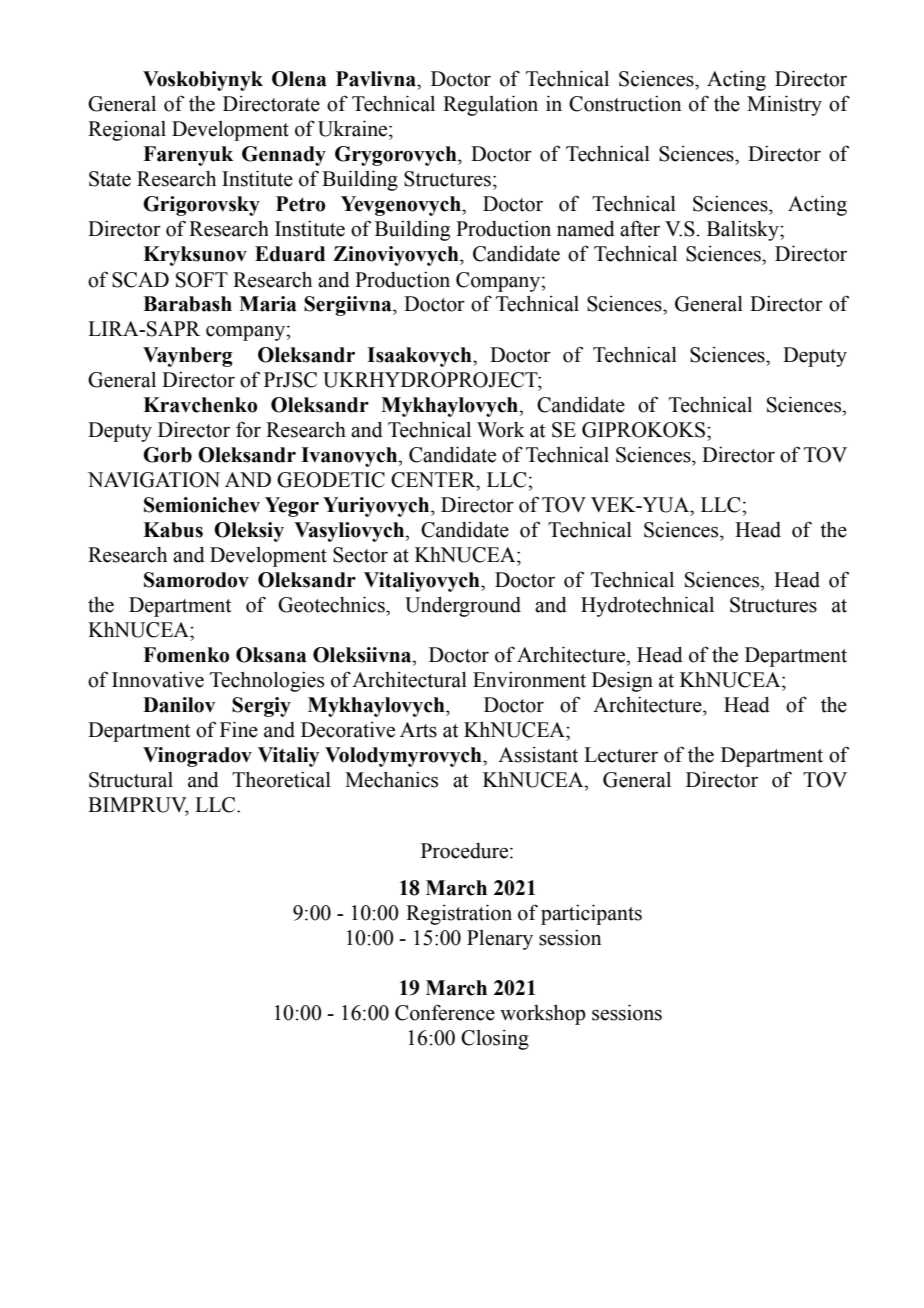 Image resolution: width=924 pixels, height=1308 pixels. What do you see at coordinates (621, 755) in the image?
I see `Lecturer` at bounding box center [621, 755].
